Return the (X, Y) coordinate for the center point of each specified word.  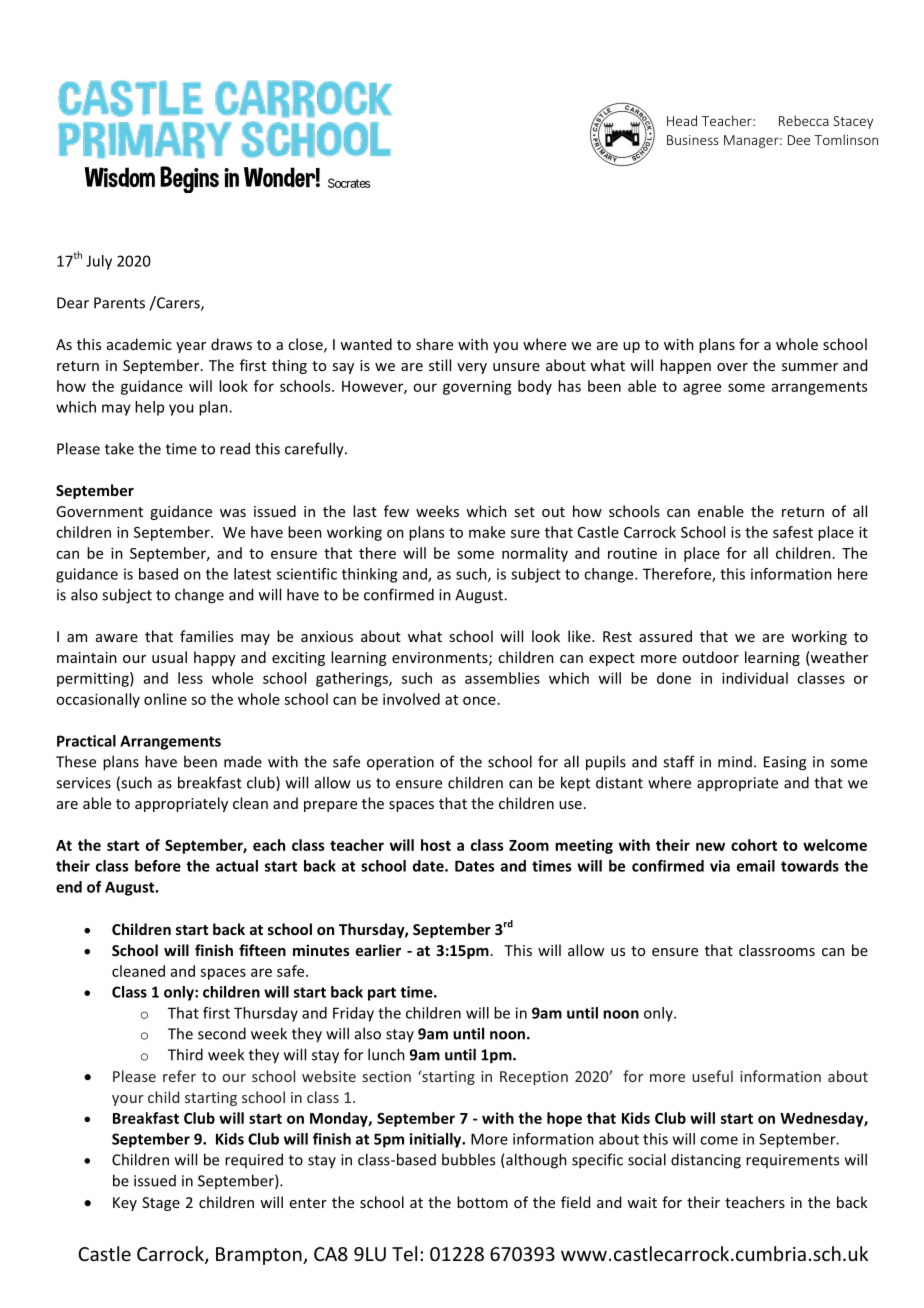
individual (755, 678)
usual (169, 657)
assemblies (502, 678)
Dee (799, 140)
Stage (161, 1204)
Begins (189, 179)
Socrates (349, 183)
